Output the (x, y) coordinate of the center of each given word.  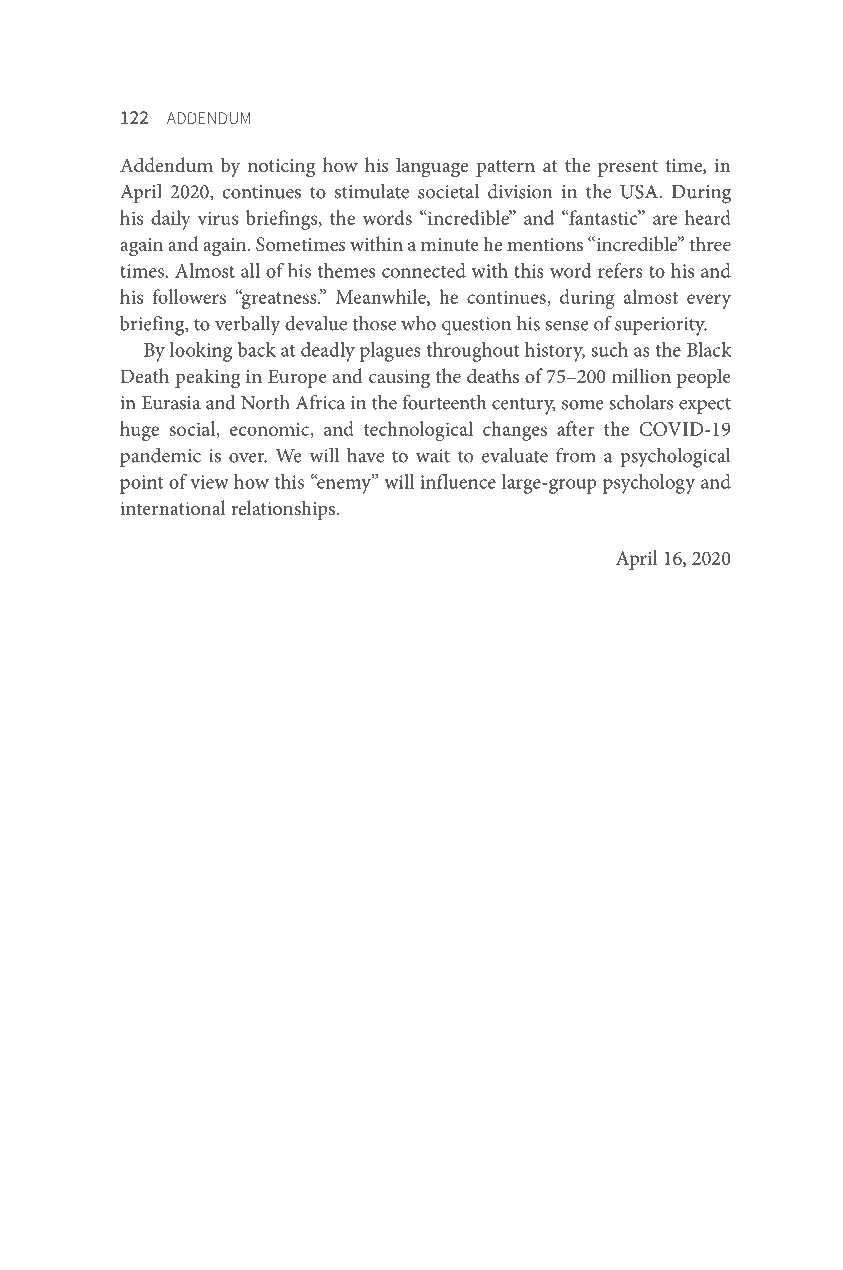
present (628, 168)
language (432, 167)
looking (201, 352)
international (173, 507)
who (418, 323)
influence (458, 481)
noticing (281, 168)
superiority (661, 326)
